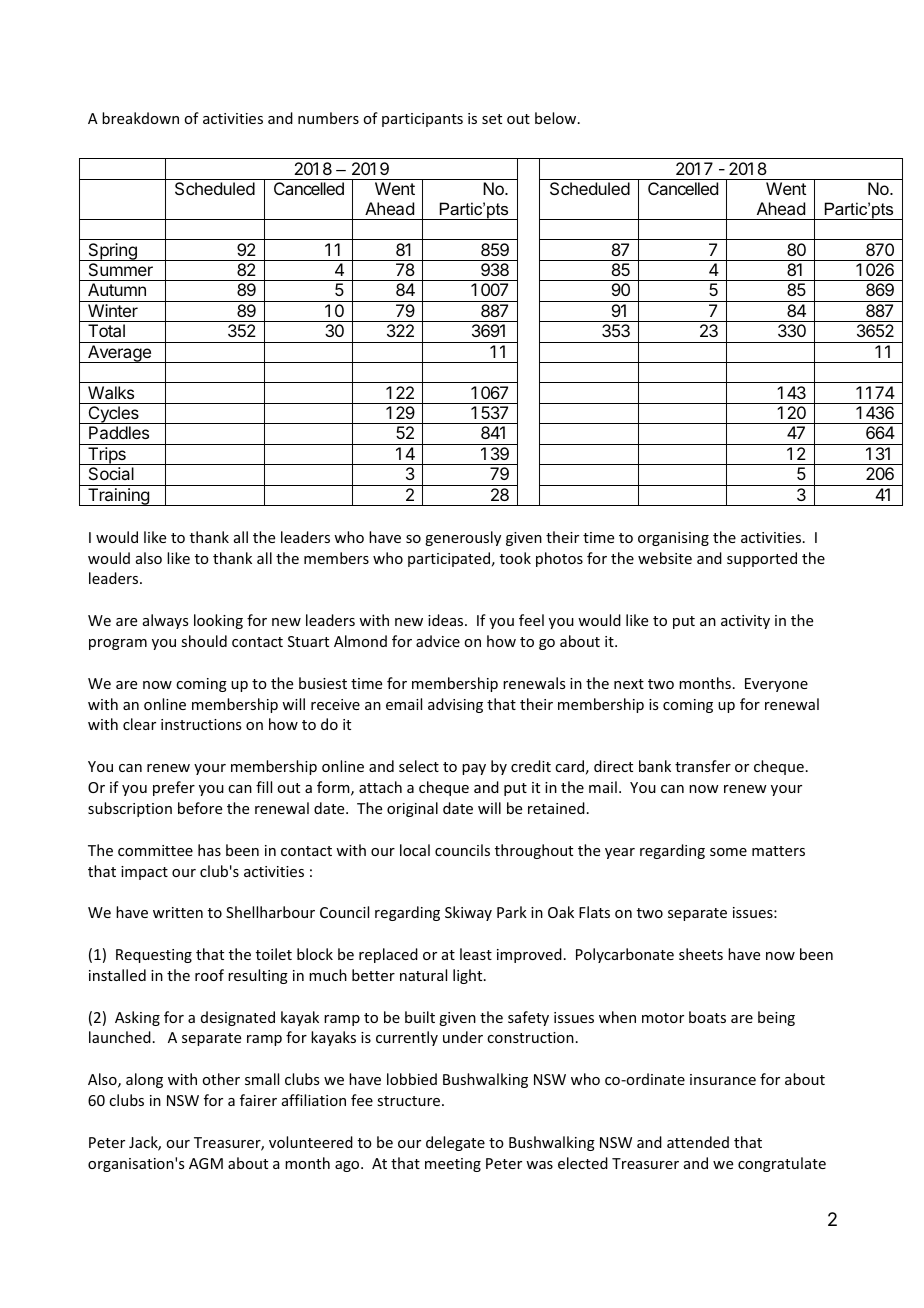 Image resolution: width=924 pixels, height=1308 pixels. What do you see at coordinates (415, 850) in the screenshot?
I see `local` at bounding box center [415, 850].
